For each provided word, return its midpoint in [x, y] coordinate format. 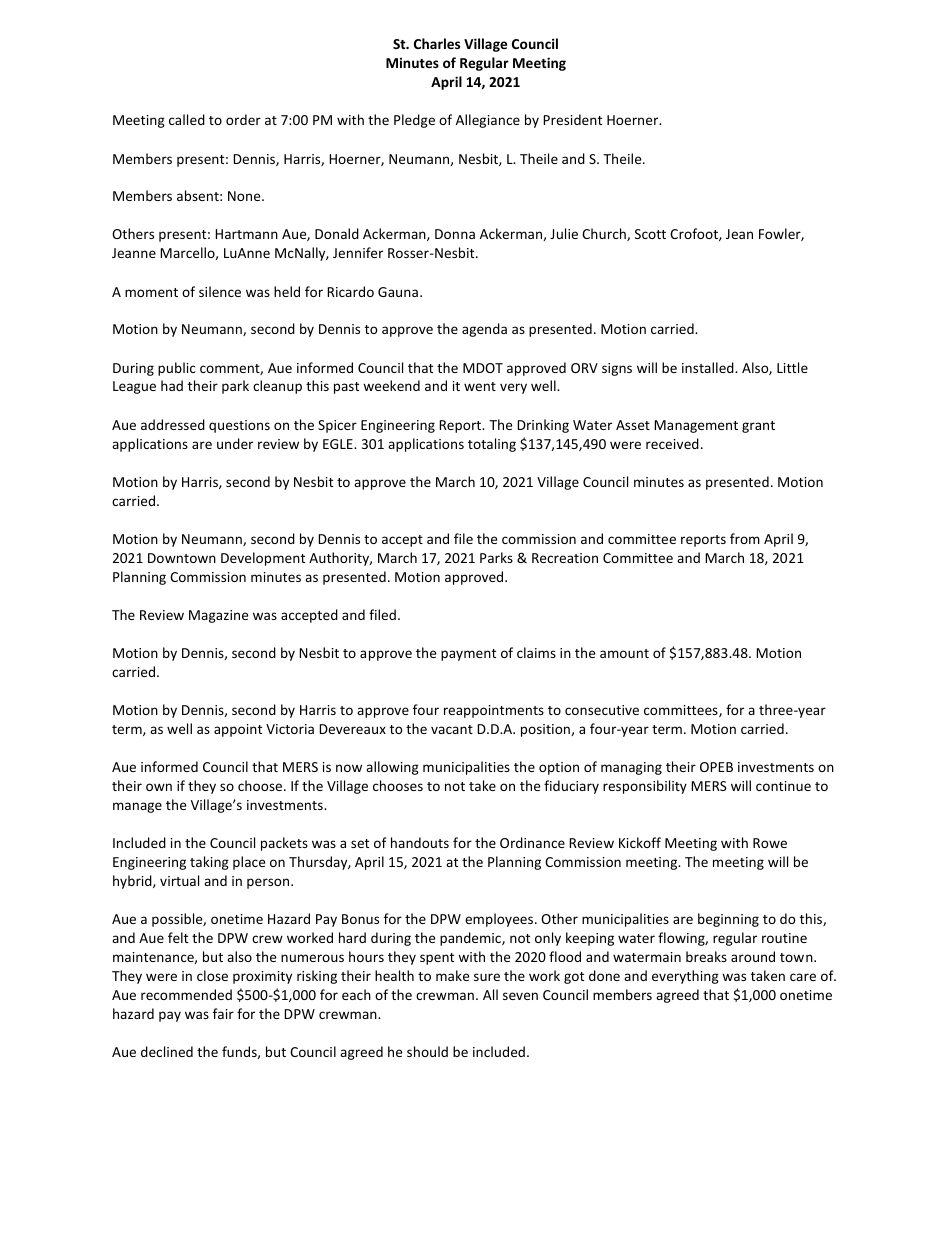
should [427, 1051]
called [187, 119]
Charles [437, 43]
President [572, 119]
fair [223, 1013]
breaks [706, 956]
